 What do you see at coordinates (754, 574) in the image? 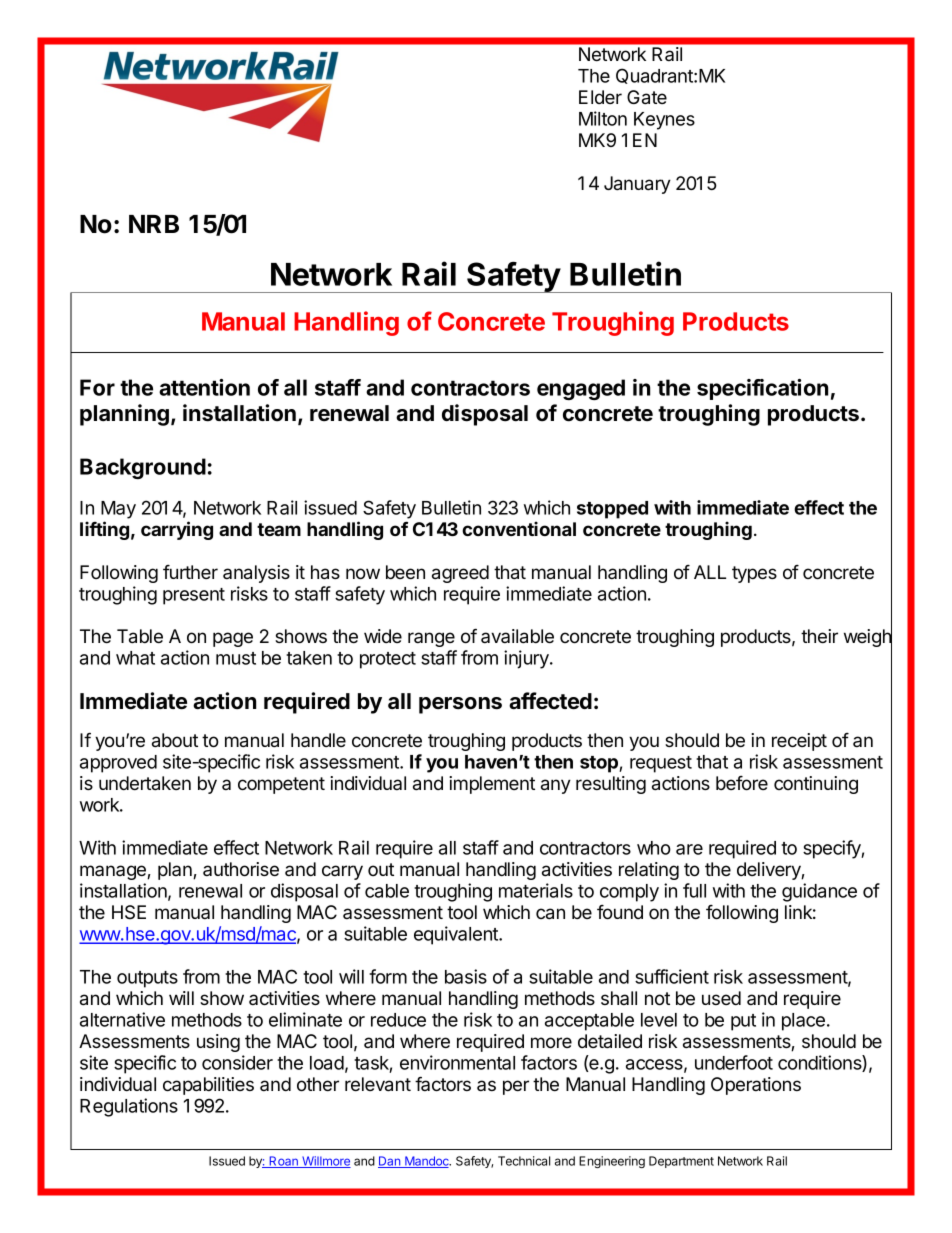
I see `types` at bounding box center [754, 574].
